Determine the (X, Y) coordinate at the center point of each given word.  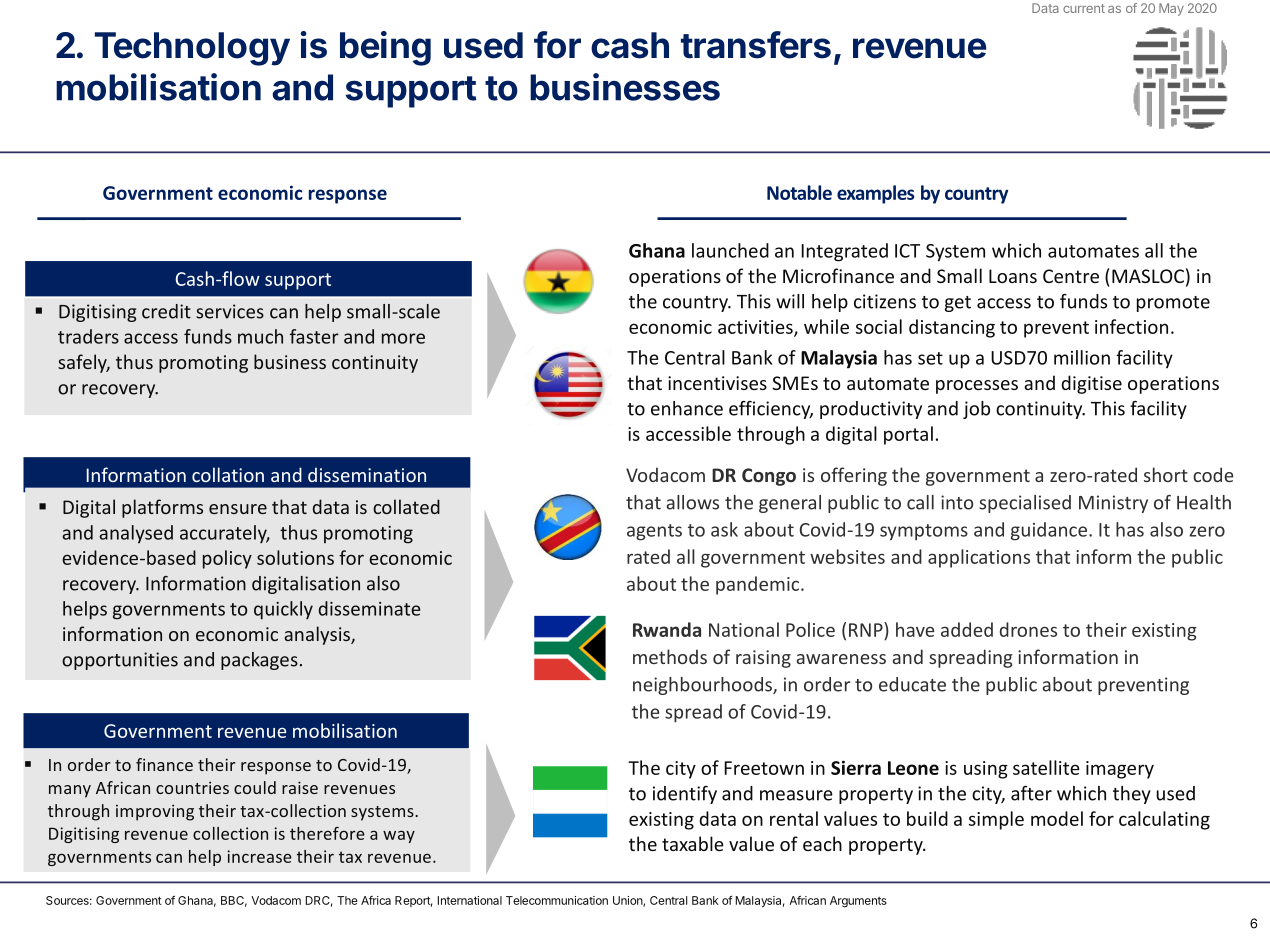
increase (259, 856)
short (1166, 474)
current (1084, 8)
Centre (1071, 276)
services (230, 311)
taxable (693, 843)
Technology (192, 49)
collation (228, 474)
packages (259, 661)
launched (730, 250)
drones (1028, 629)
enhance (687, 408)
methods (670, 656)
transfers (756, 45)
